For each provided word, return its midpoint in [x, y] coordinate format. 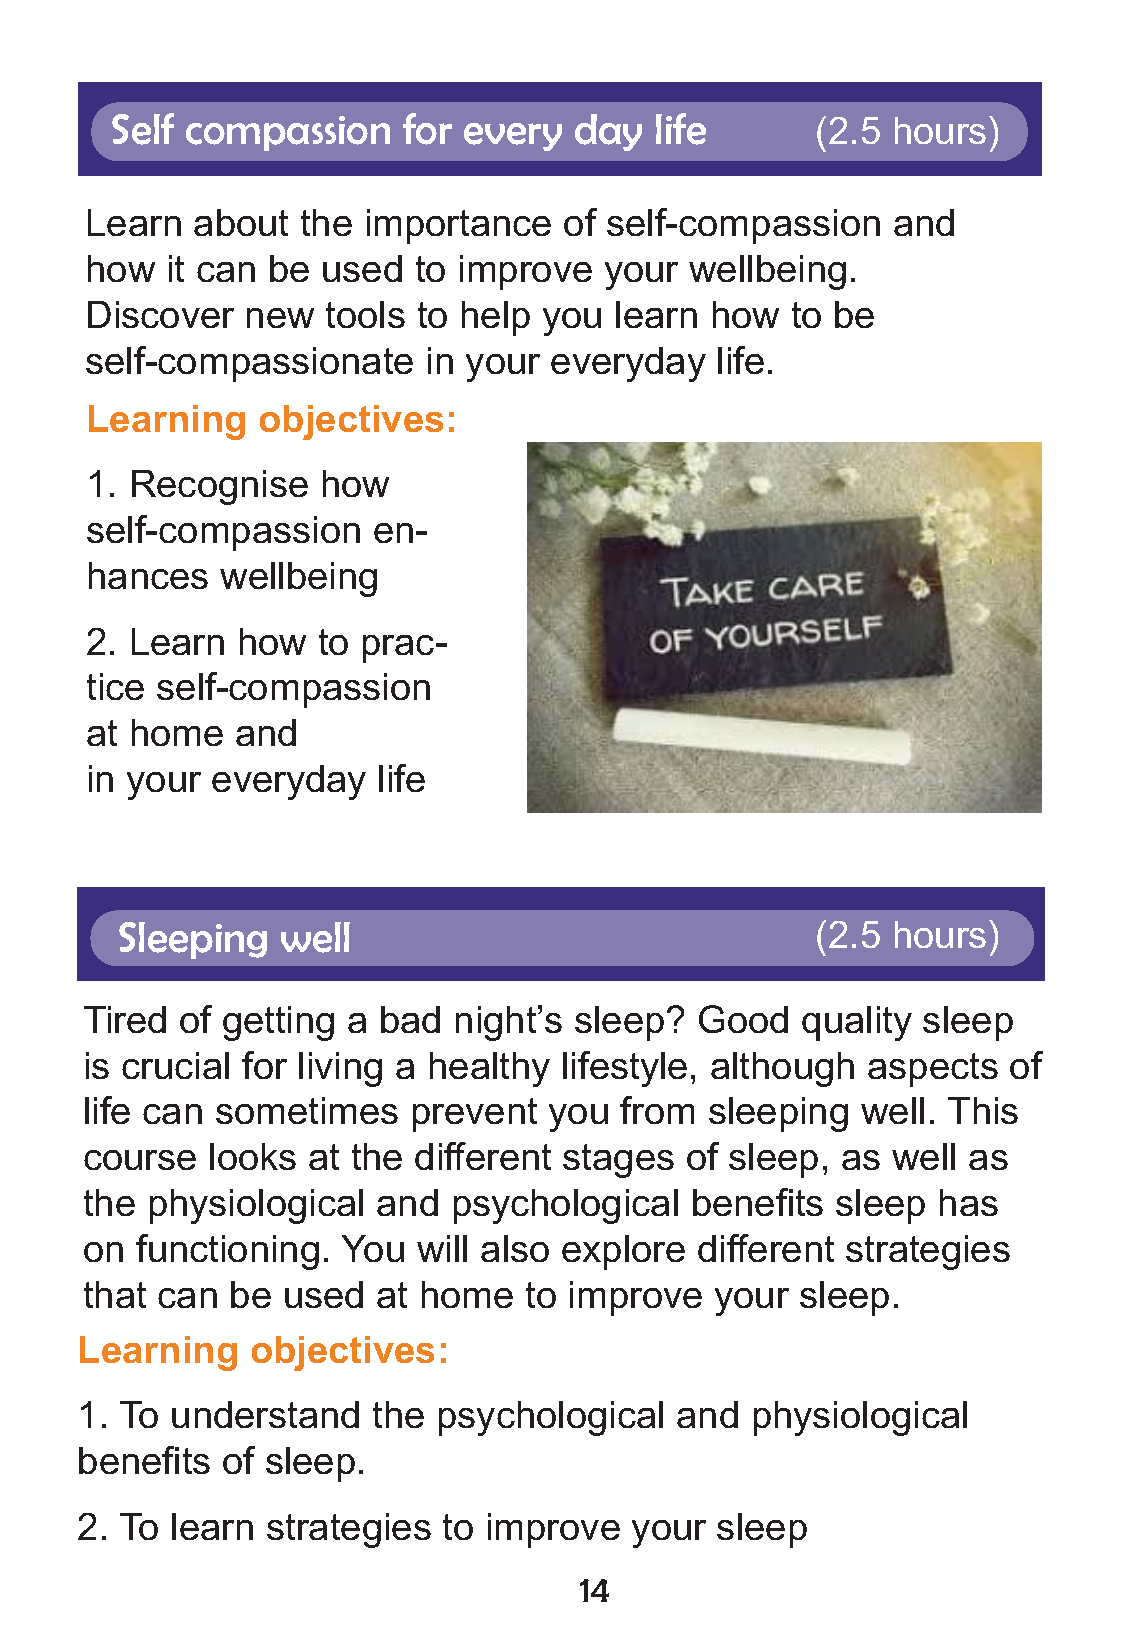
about [241, 222]
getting [278, 1023]
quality [857, 1023]
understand [265, 1414]
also [515, 1248]
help [496, 318]
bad [410, 1019]
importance [459, 226]
